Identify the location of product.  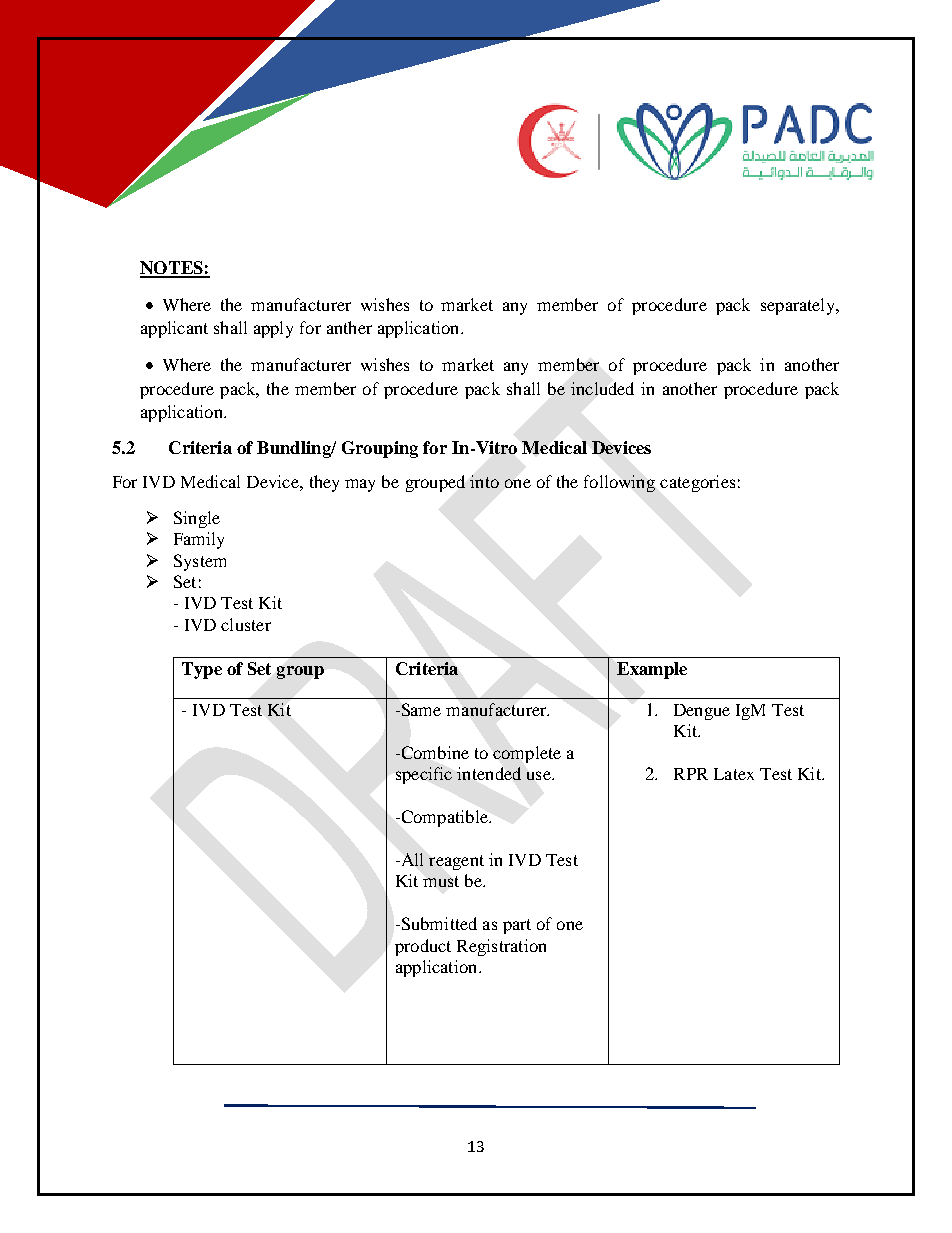
(423, 947).
